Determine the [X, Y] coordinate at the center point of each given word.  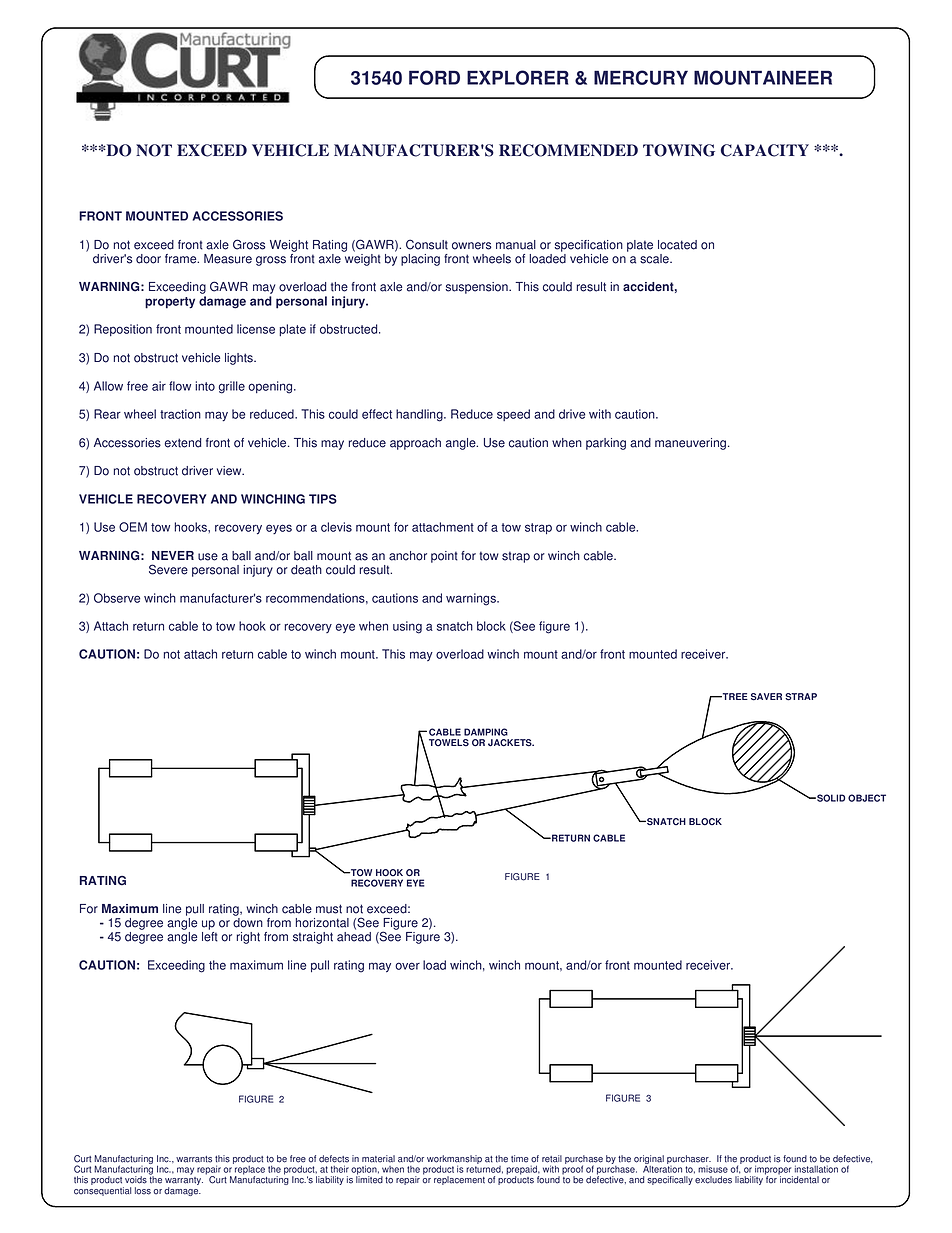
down [248, 923]
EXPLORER [518, 77]
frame [182, 259]
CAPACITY [765, 150]
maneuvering [692, 444]
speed [513, 415]
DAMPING [486, 732]
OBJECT [867, 798]
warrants [194, 1159]
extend [183, 443]
